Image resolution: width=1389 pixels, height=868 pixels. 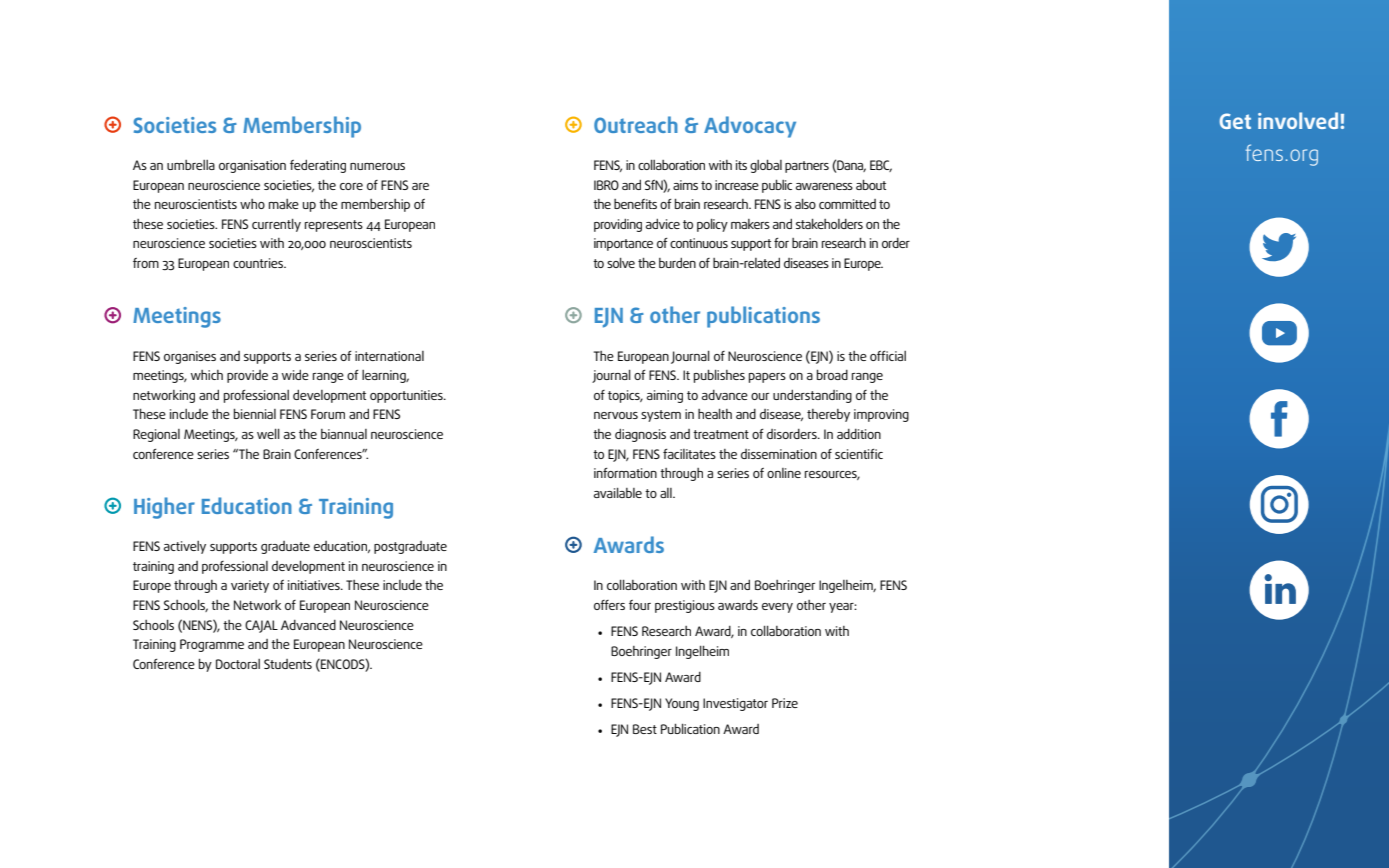 What do you see at coordinates (288, 664) in the screenshot?
I see `Students` at bounding box center [288, 664].
